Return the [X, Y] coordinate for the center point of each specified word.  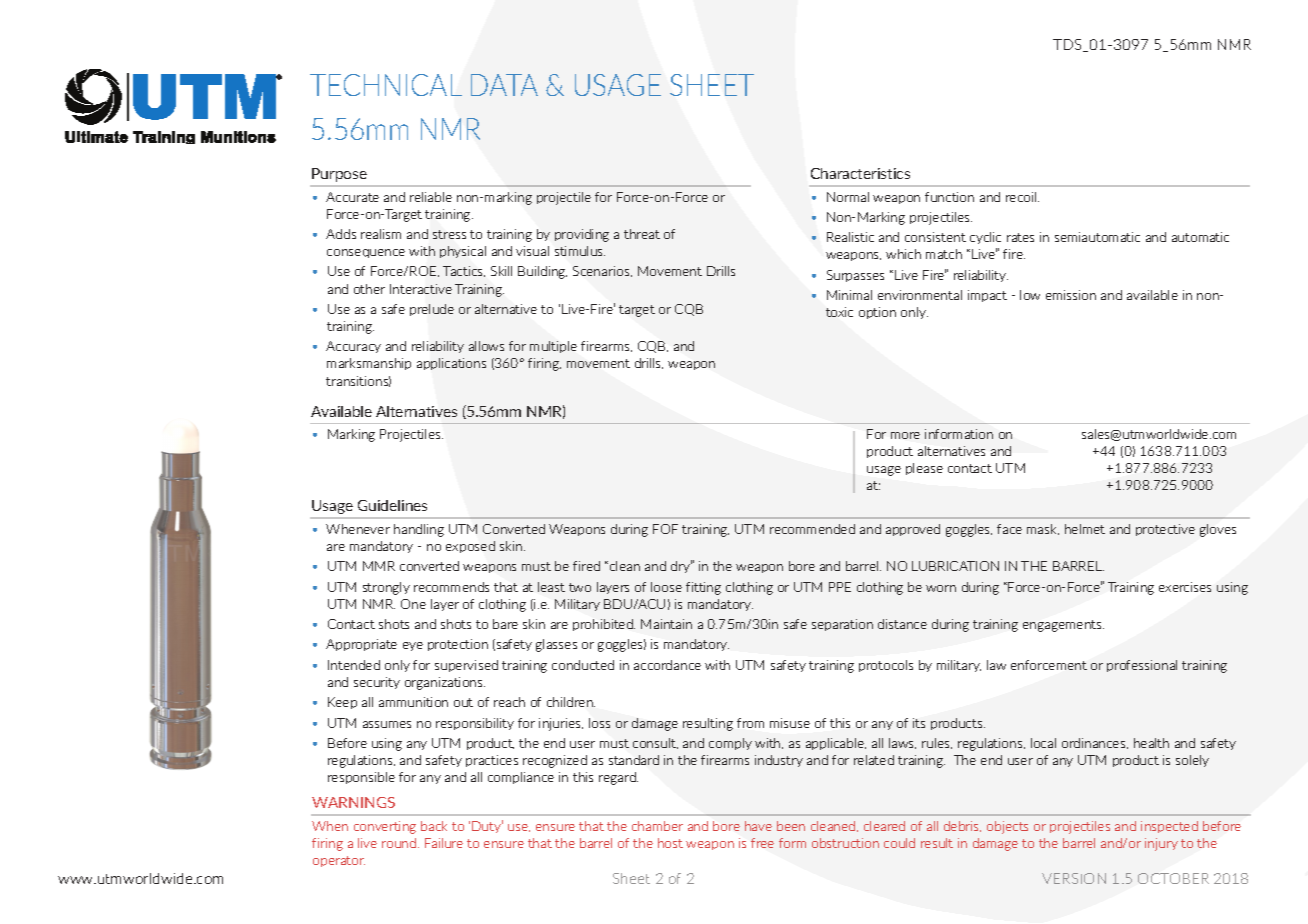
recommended [812, 529]
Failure [444, 843]
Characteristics [860, 173]
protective [1165, 530]
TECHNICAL [386, 85]
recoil [1022, 197]
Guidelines [392, 505]
